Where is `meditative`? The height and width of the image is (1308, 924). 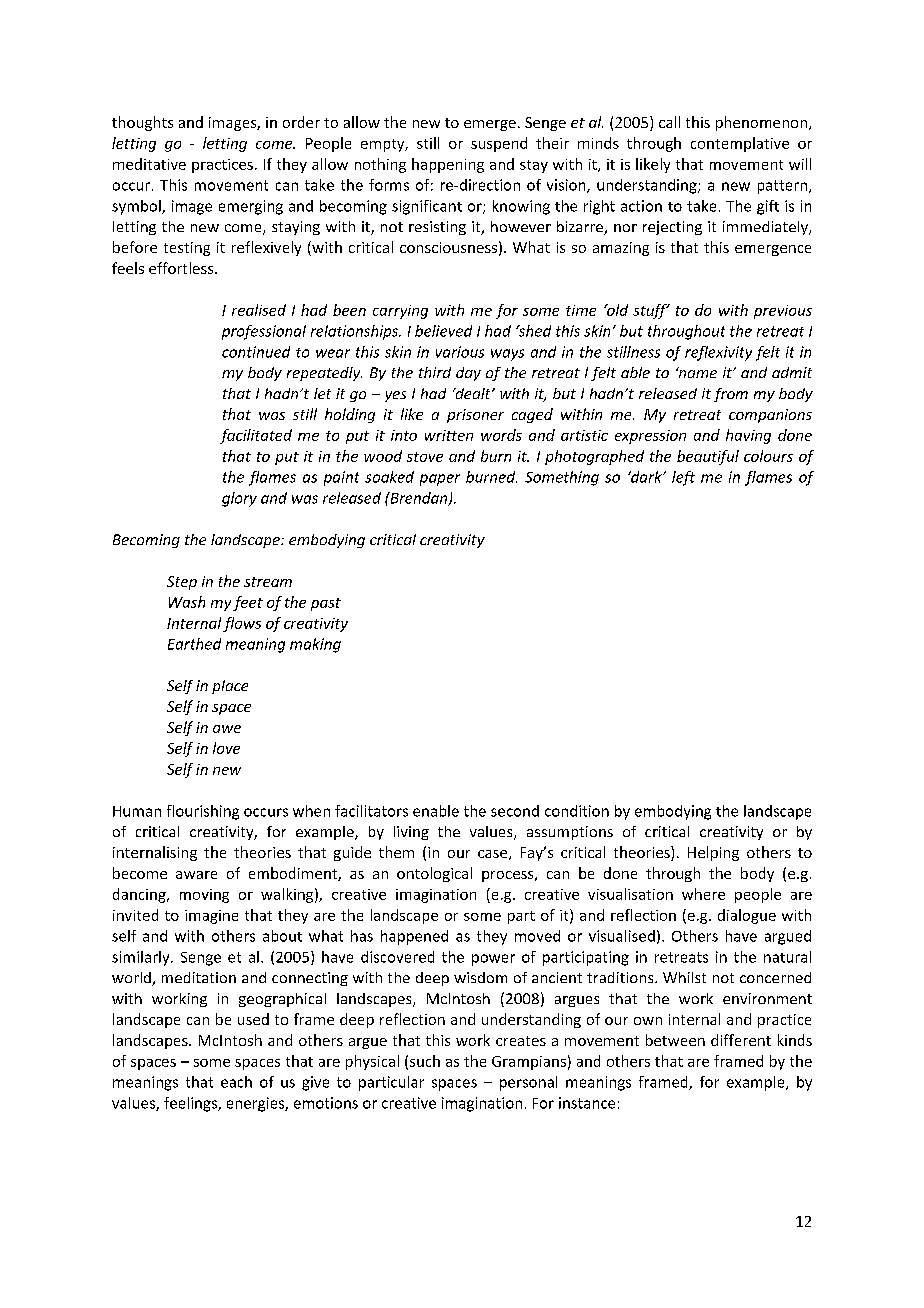 meditative is located at coordinates (149, 164).
